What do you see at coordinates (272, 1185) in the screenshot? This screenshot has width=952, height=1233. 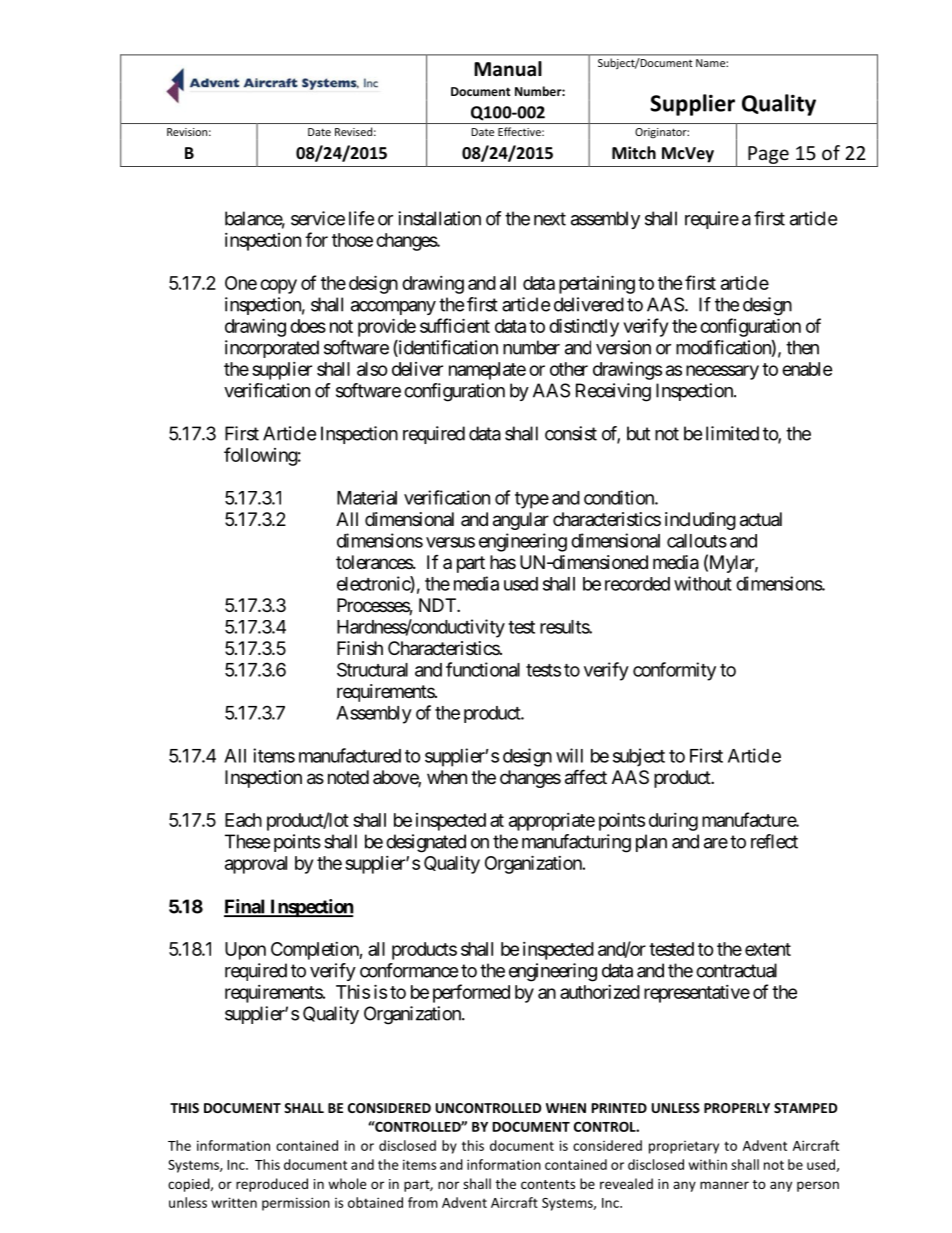 I see `reproduced` at bounding box center [272, 1185].
